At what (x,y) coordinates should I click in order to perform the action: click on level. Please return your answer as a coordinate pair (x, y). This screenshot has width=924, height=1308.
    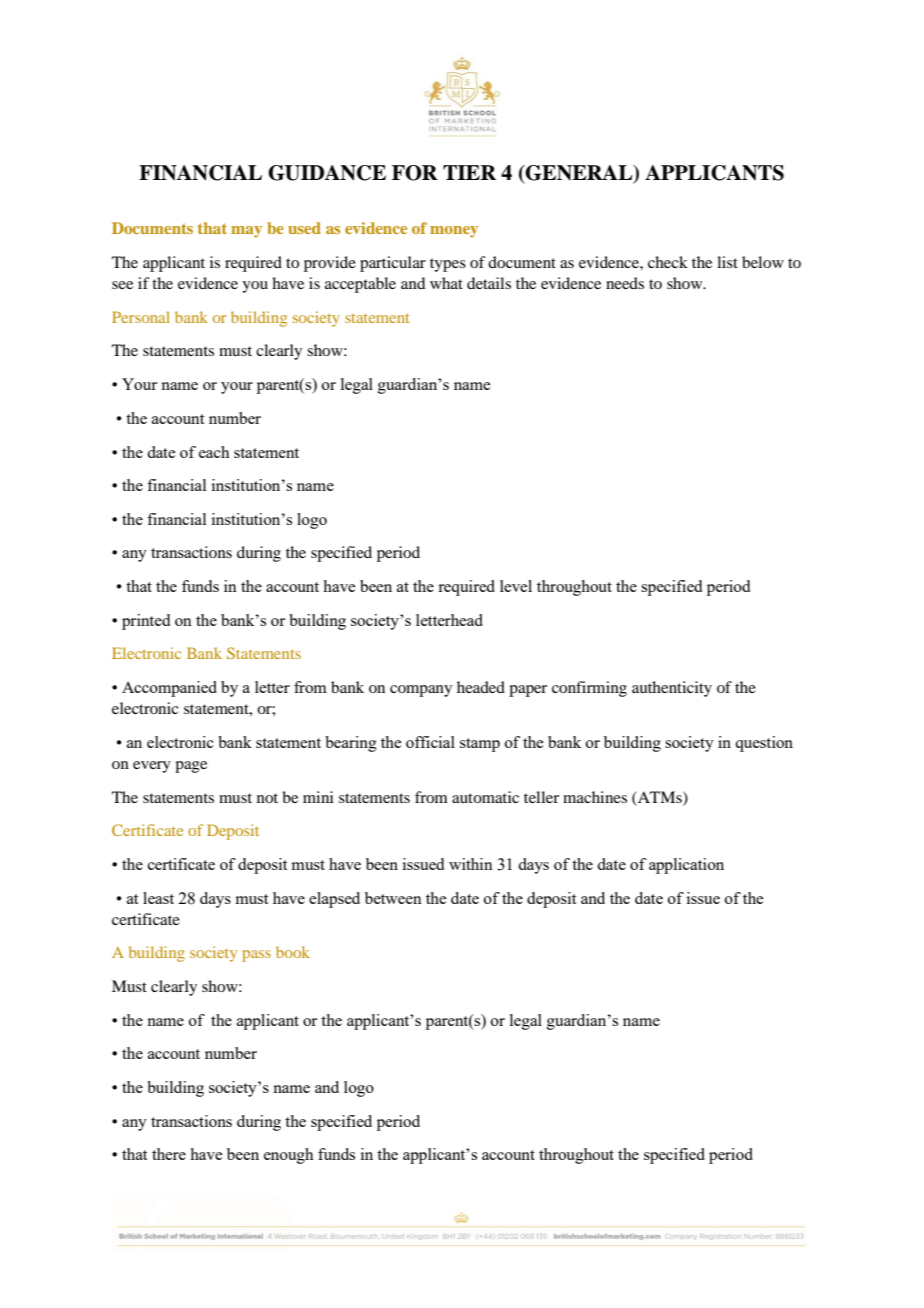
    Looking at the image, I should click on (516, 586).
